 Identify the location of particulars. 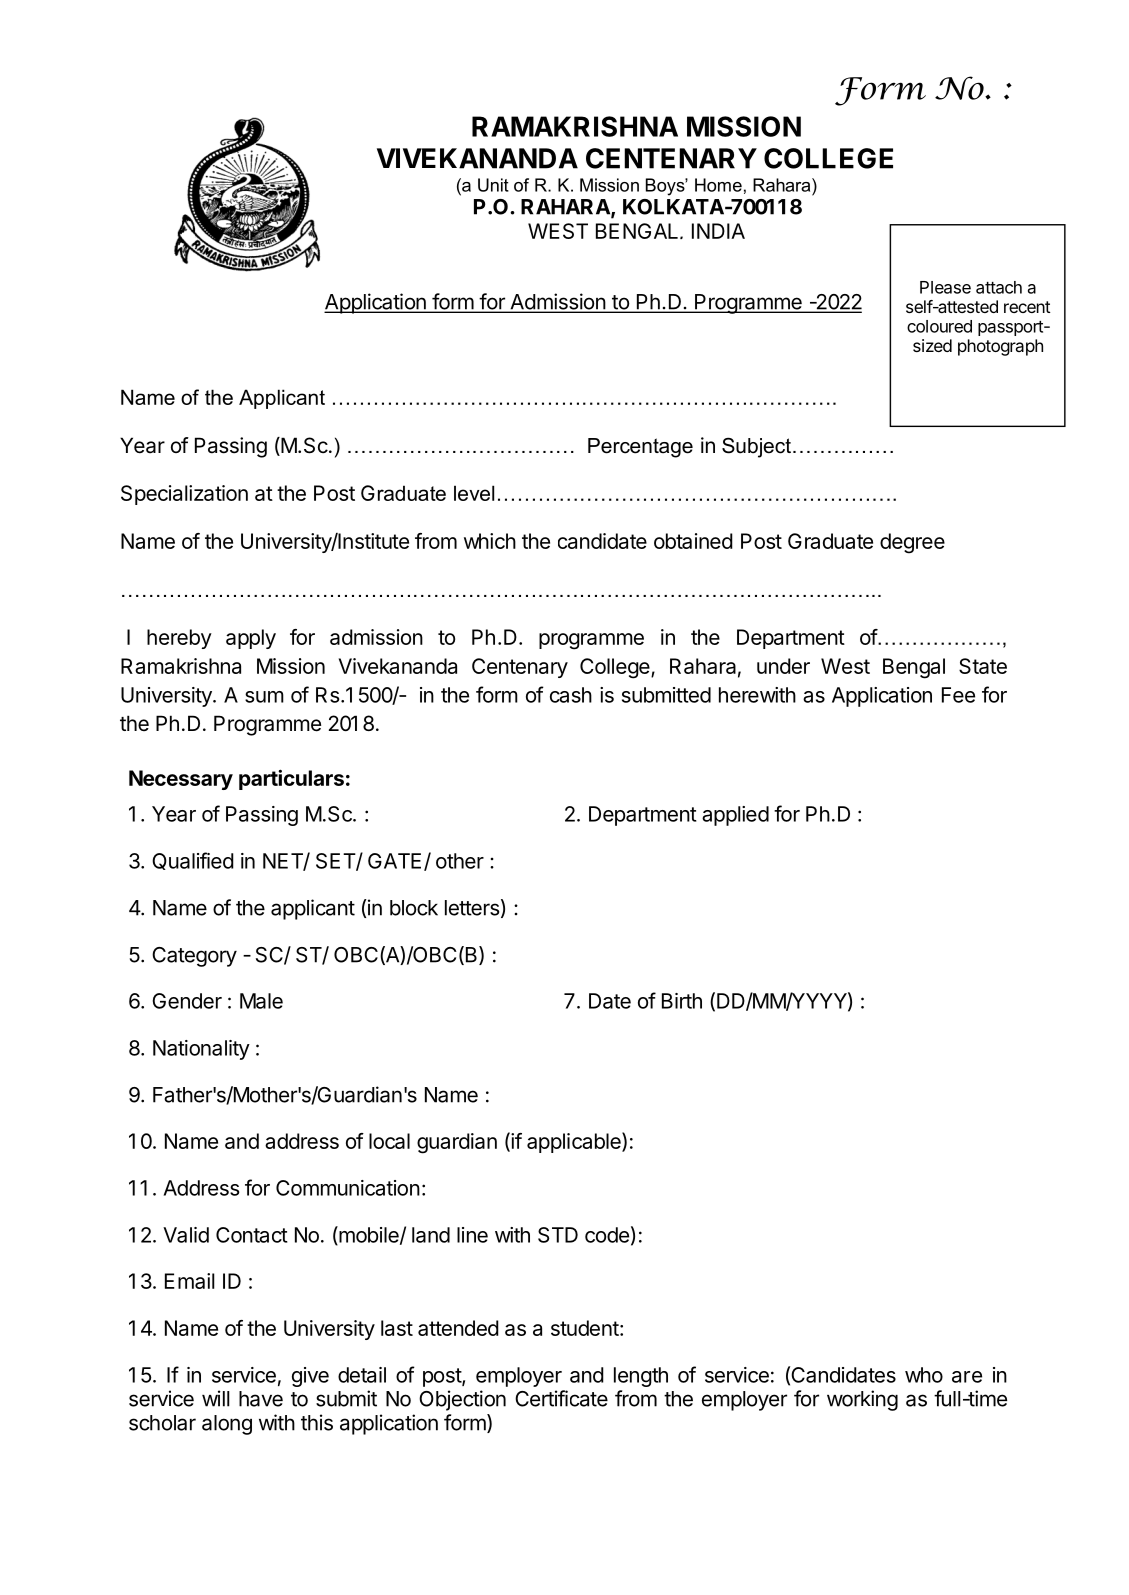
(291, 779).
